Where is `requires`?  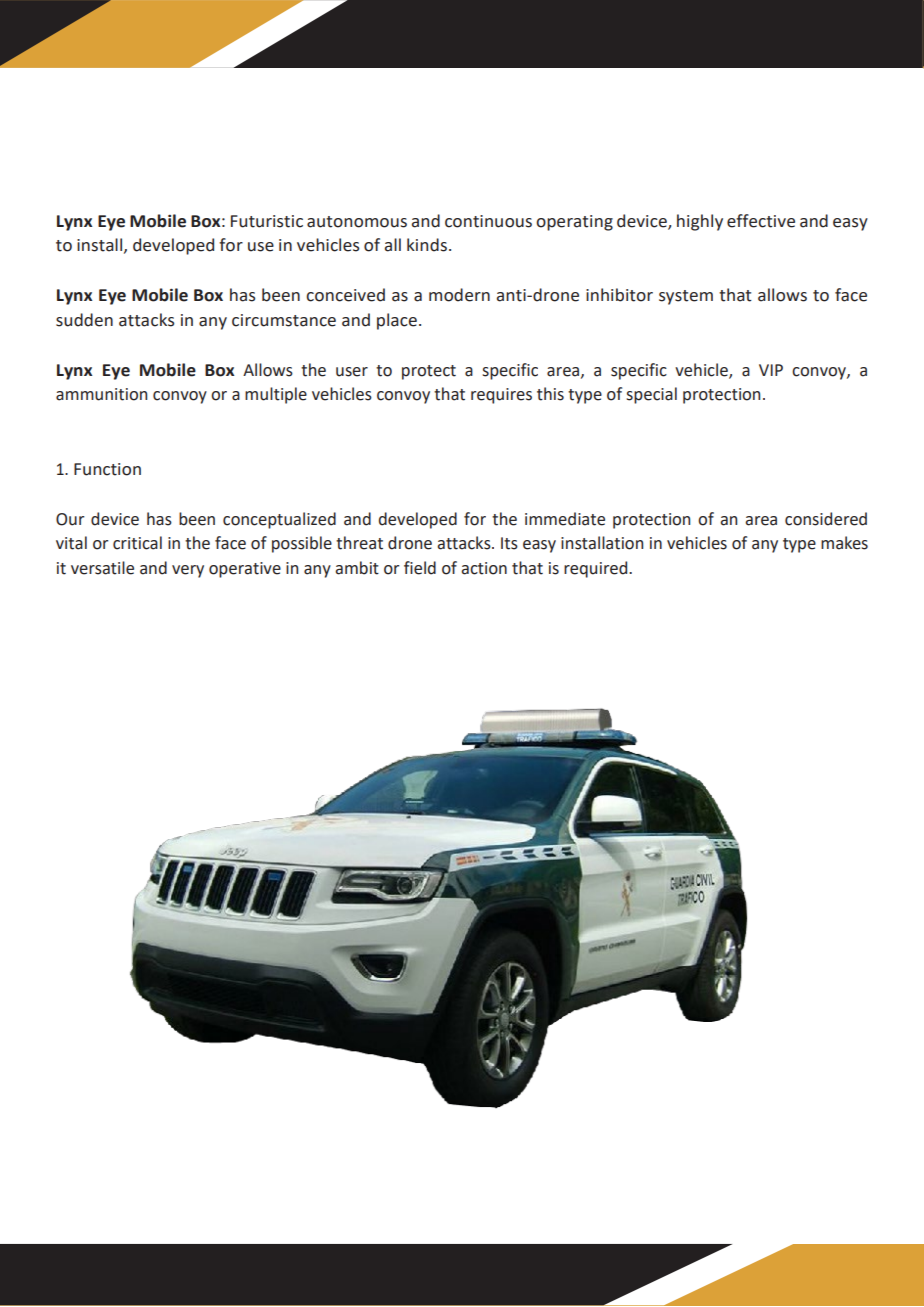 requires is located at coordinates (501, 396).
